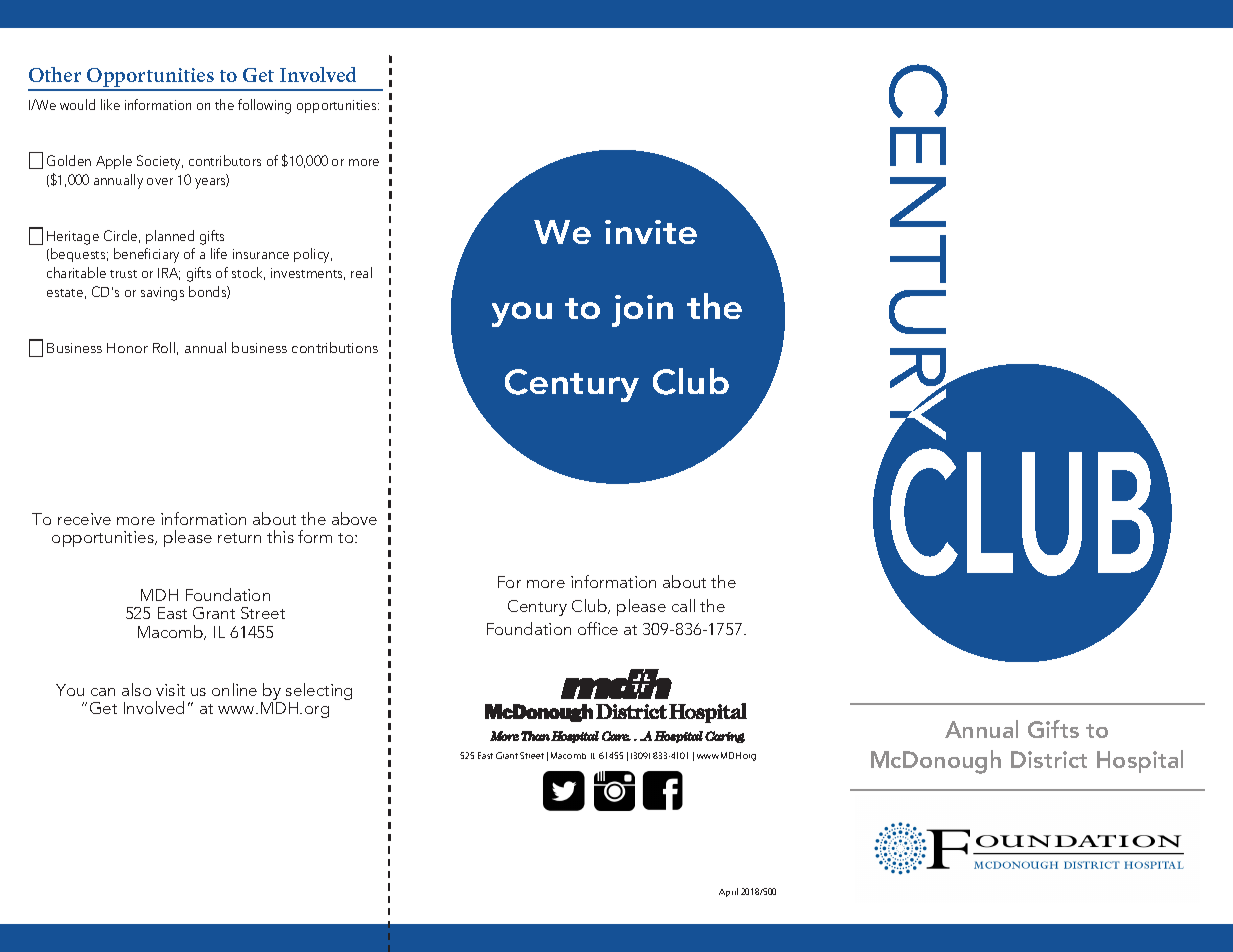 Image resolution: width=1233 pixels, height=952 pixels. I want to click on selecting, so click(319, 693).
